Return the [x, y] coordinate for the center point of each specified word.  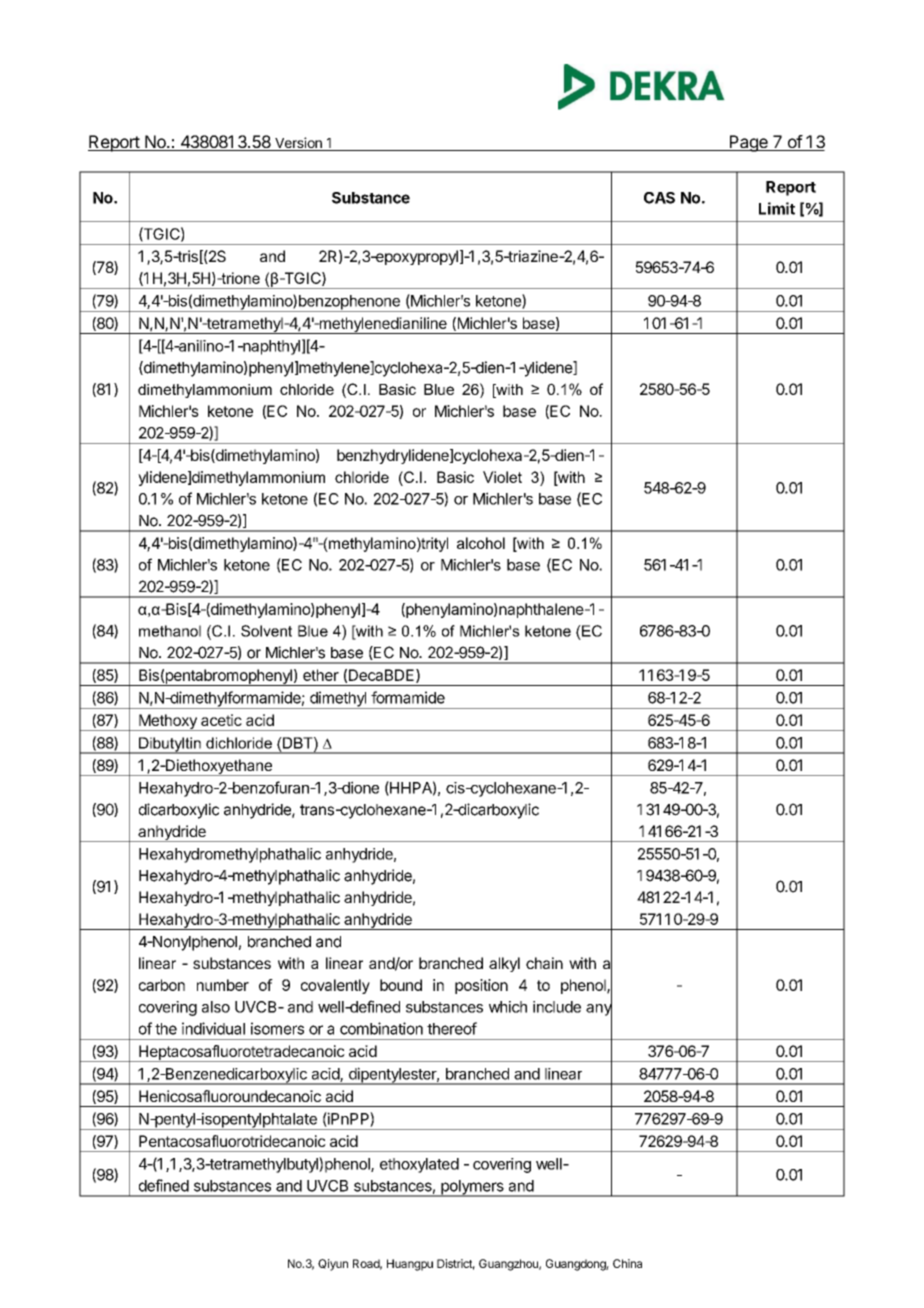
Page [748, 143]
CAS [659, 198]
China [627, 1263]
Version [298, 144]
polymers [472, 1188]
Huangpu [410, 1265]
